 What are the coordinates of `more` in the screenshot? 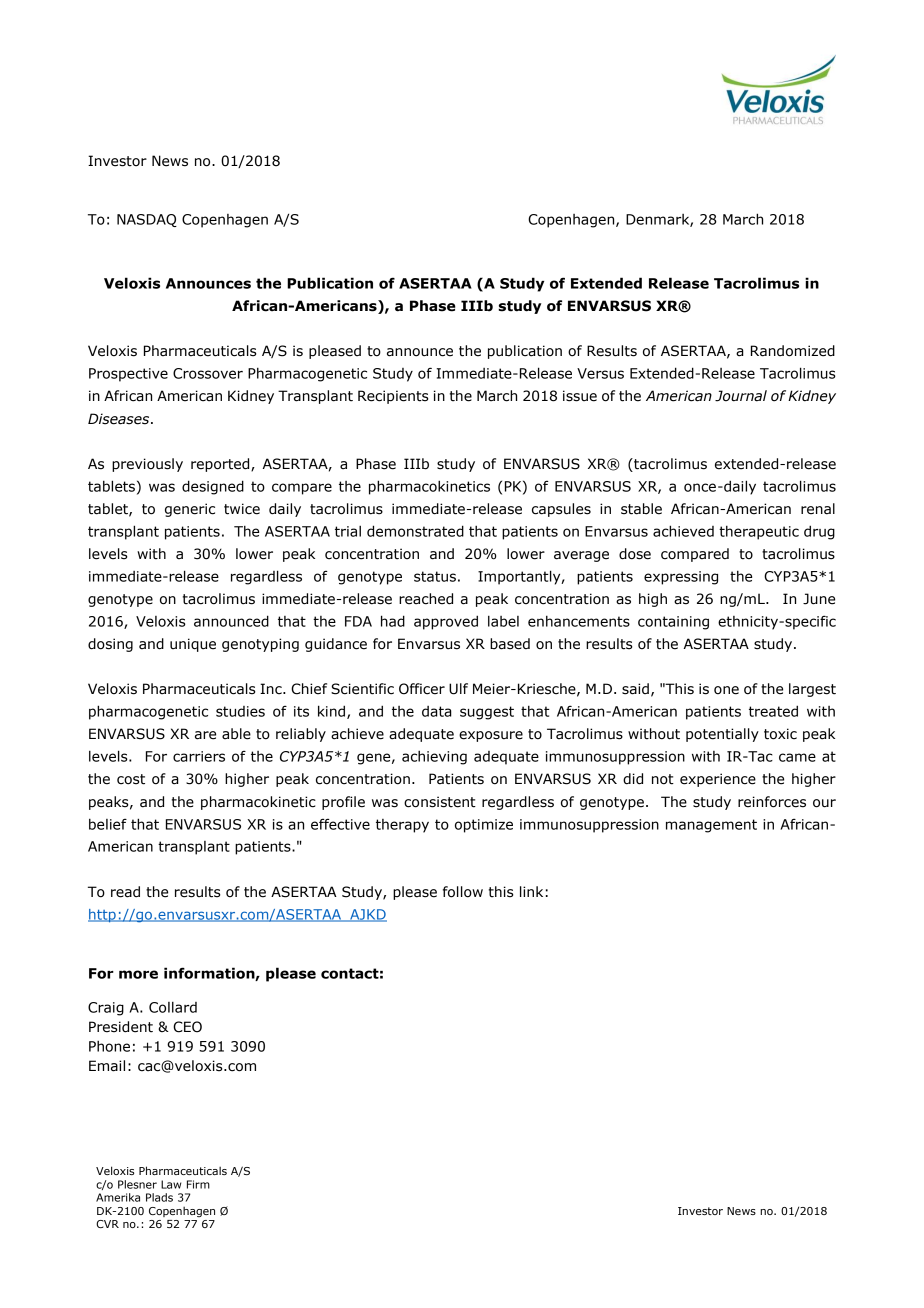 It's located at (138, 974).
